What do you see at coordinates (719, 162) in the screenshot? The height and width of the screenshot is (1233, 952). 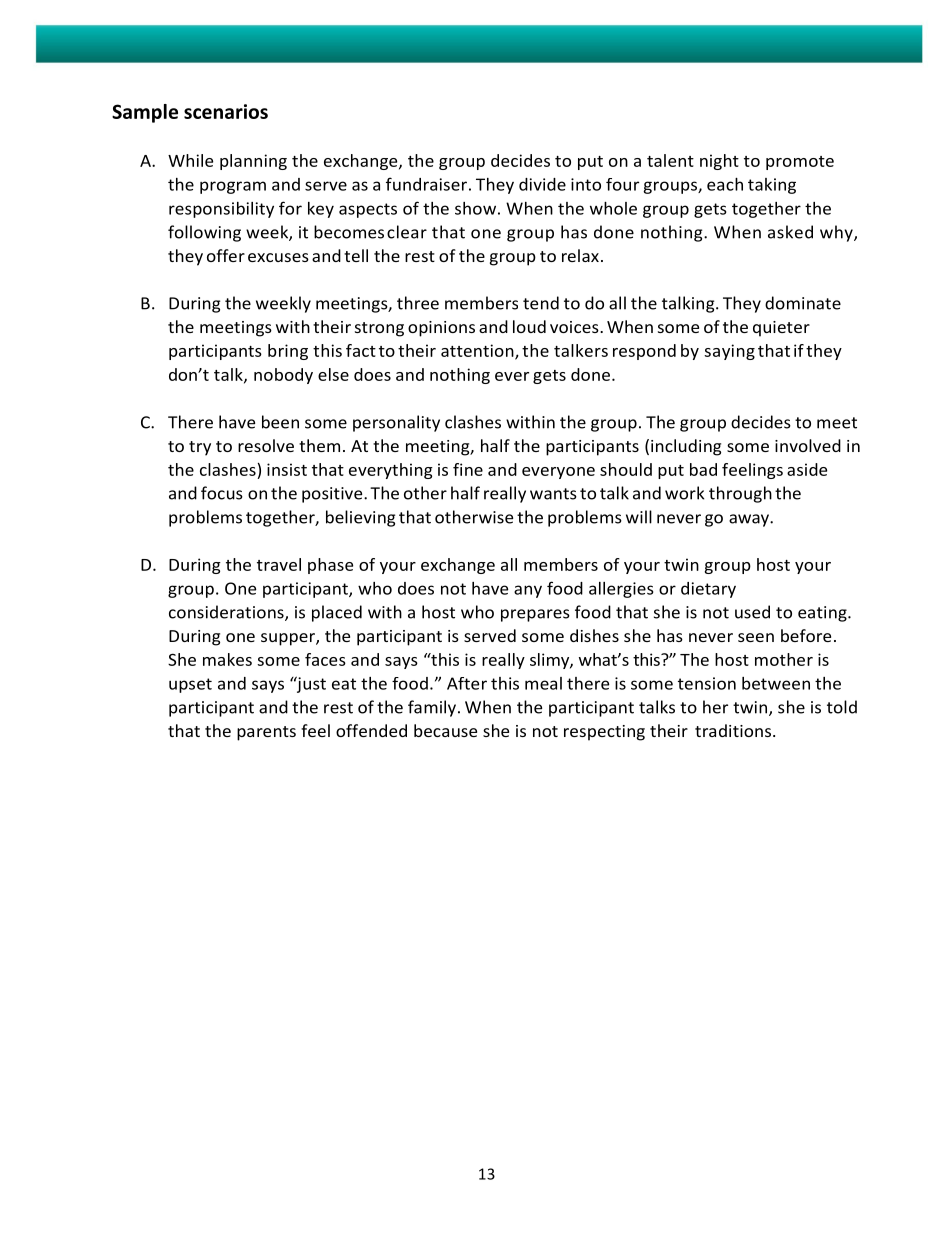 I see `night` at bounding box center [719, 162].
